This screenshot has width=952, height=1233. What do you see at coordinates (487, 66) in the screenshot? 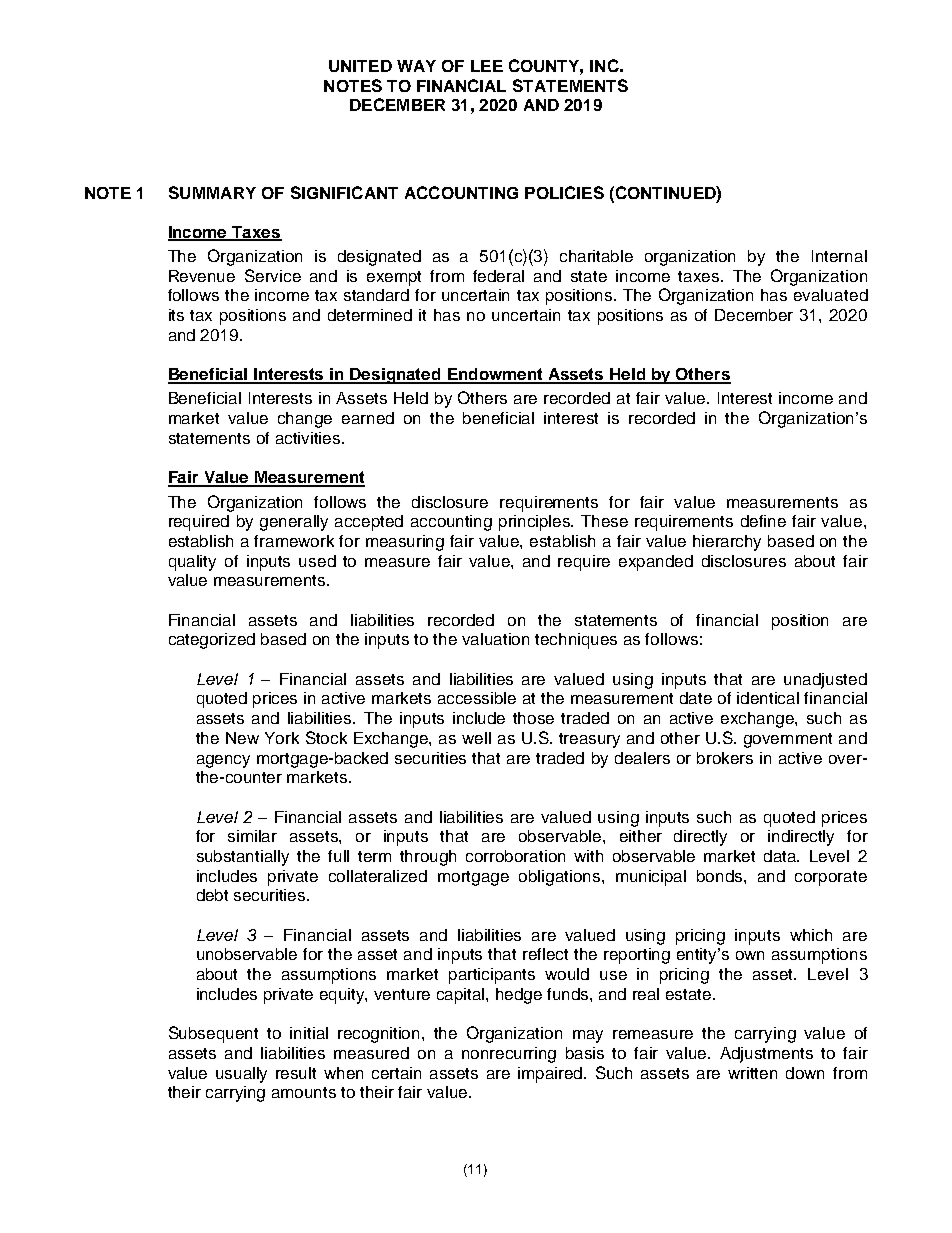
I see `LEE` at bounding box center [487, 66].
